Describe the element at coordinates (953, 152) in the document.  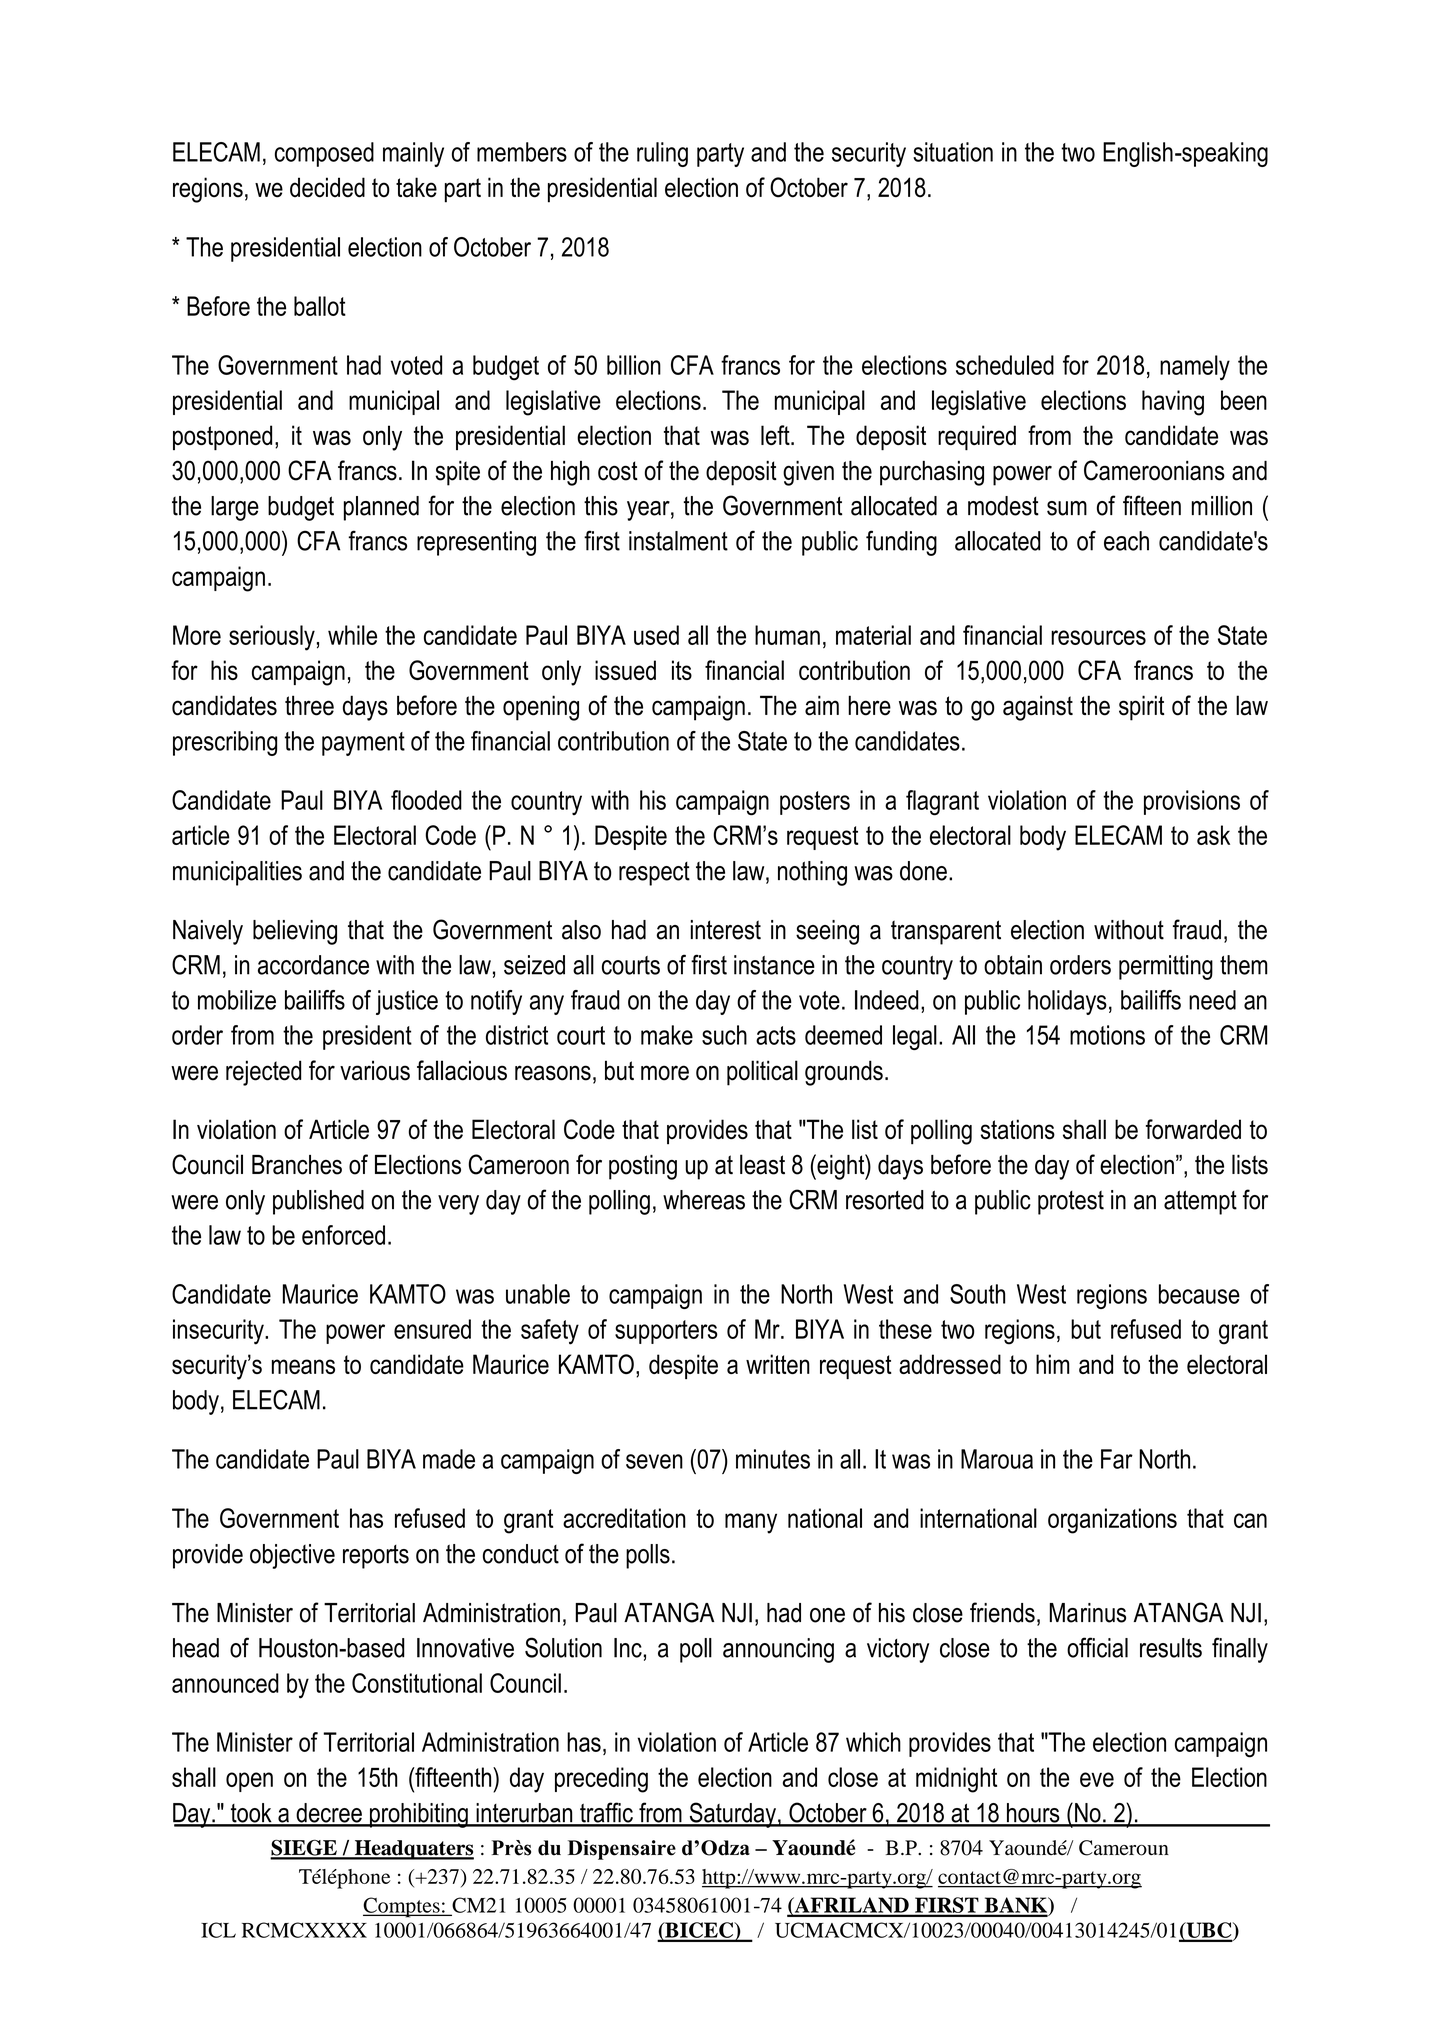
I see `situation` at that location.
